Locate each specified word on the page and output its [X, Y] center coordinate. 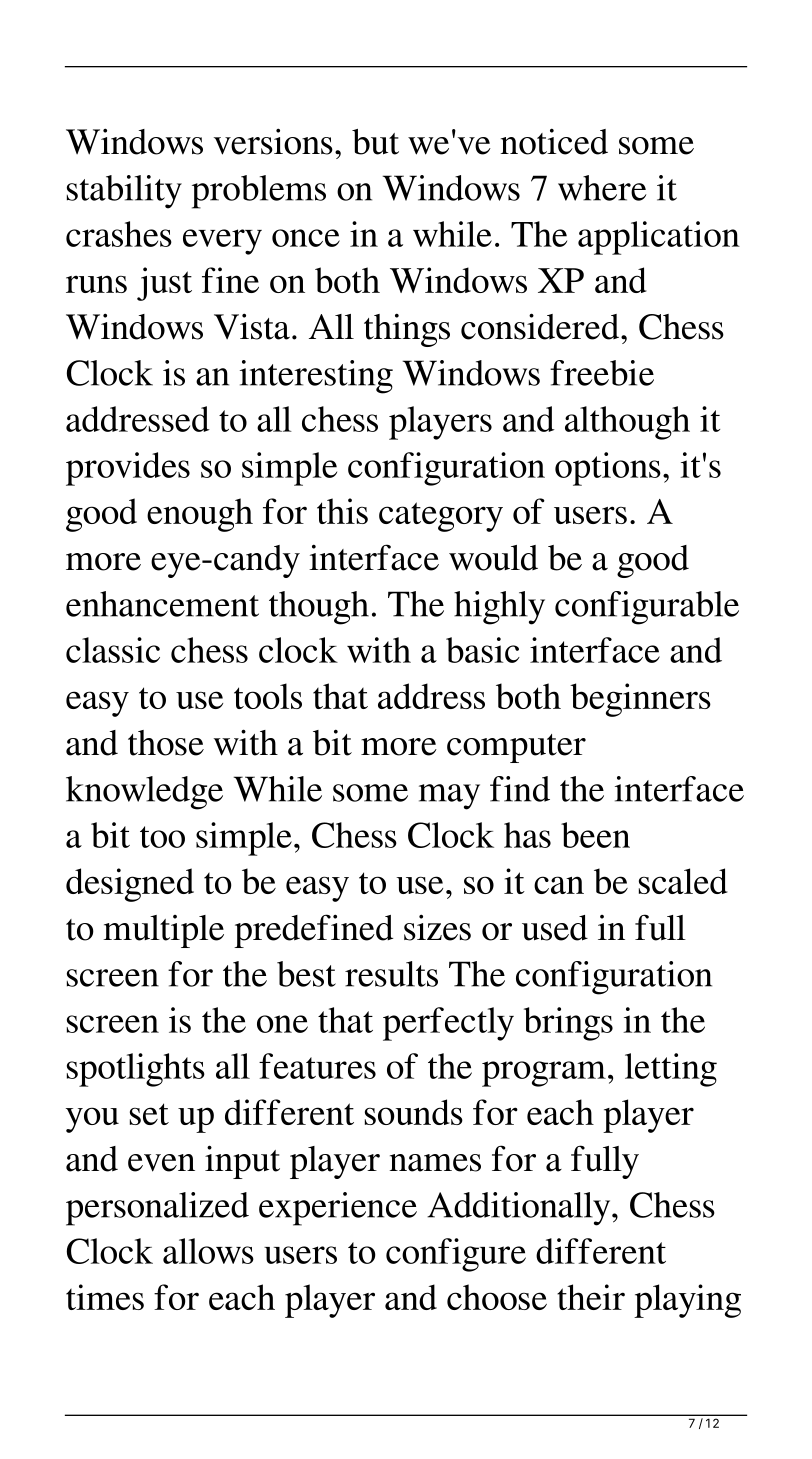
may [449, 797]
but [375, 142]
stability [124, 192]
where [602, 188]
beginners [640, 700]
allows [208, 1251]
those [166, 743]
